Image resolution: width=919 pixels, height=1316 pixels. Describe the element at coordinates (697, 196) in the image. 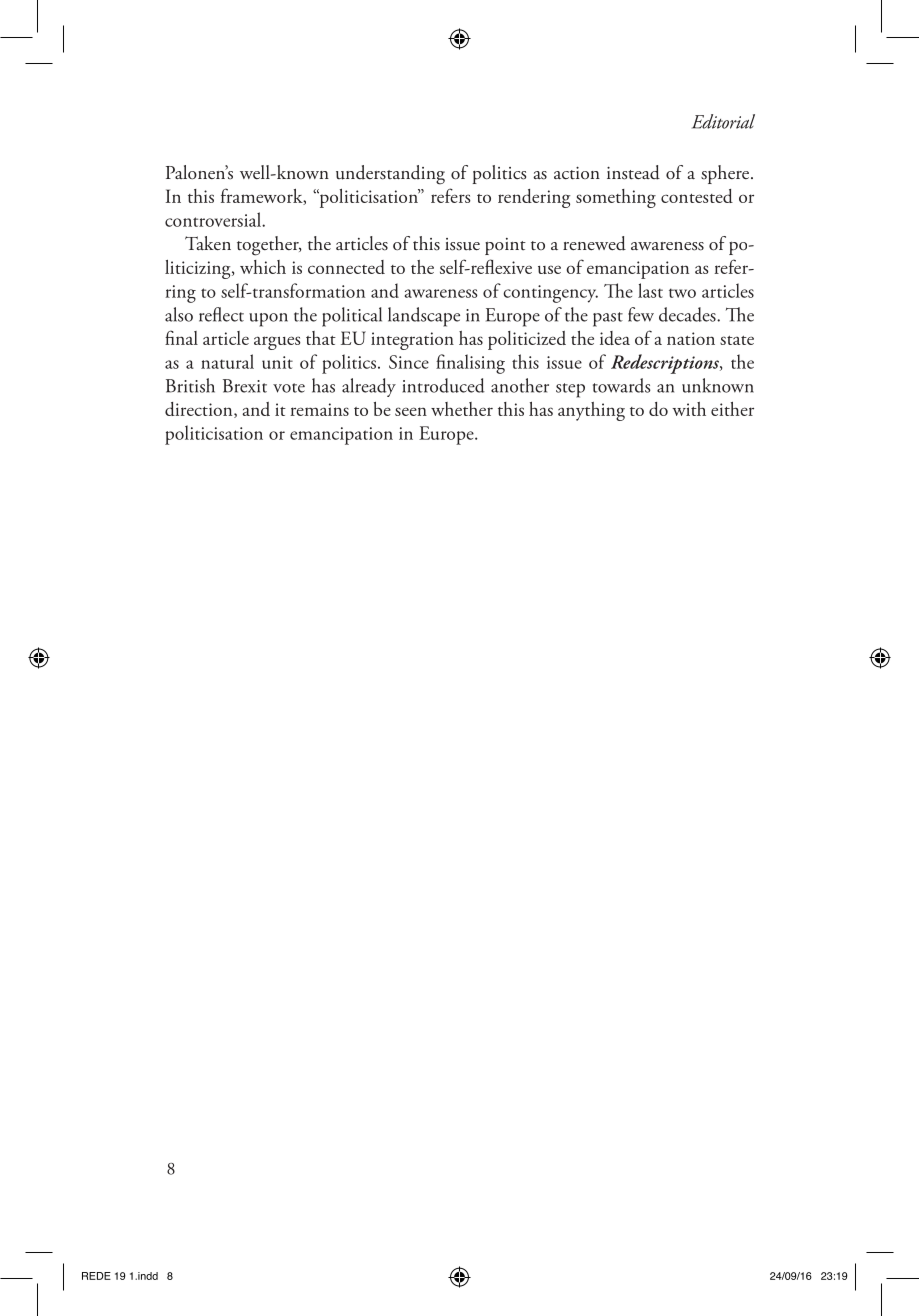

I see `contested` at that location.
